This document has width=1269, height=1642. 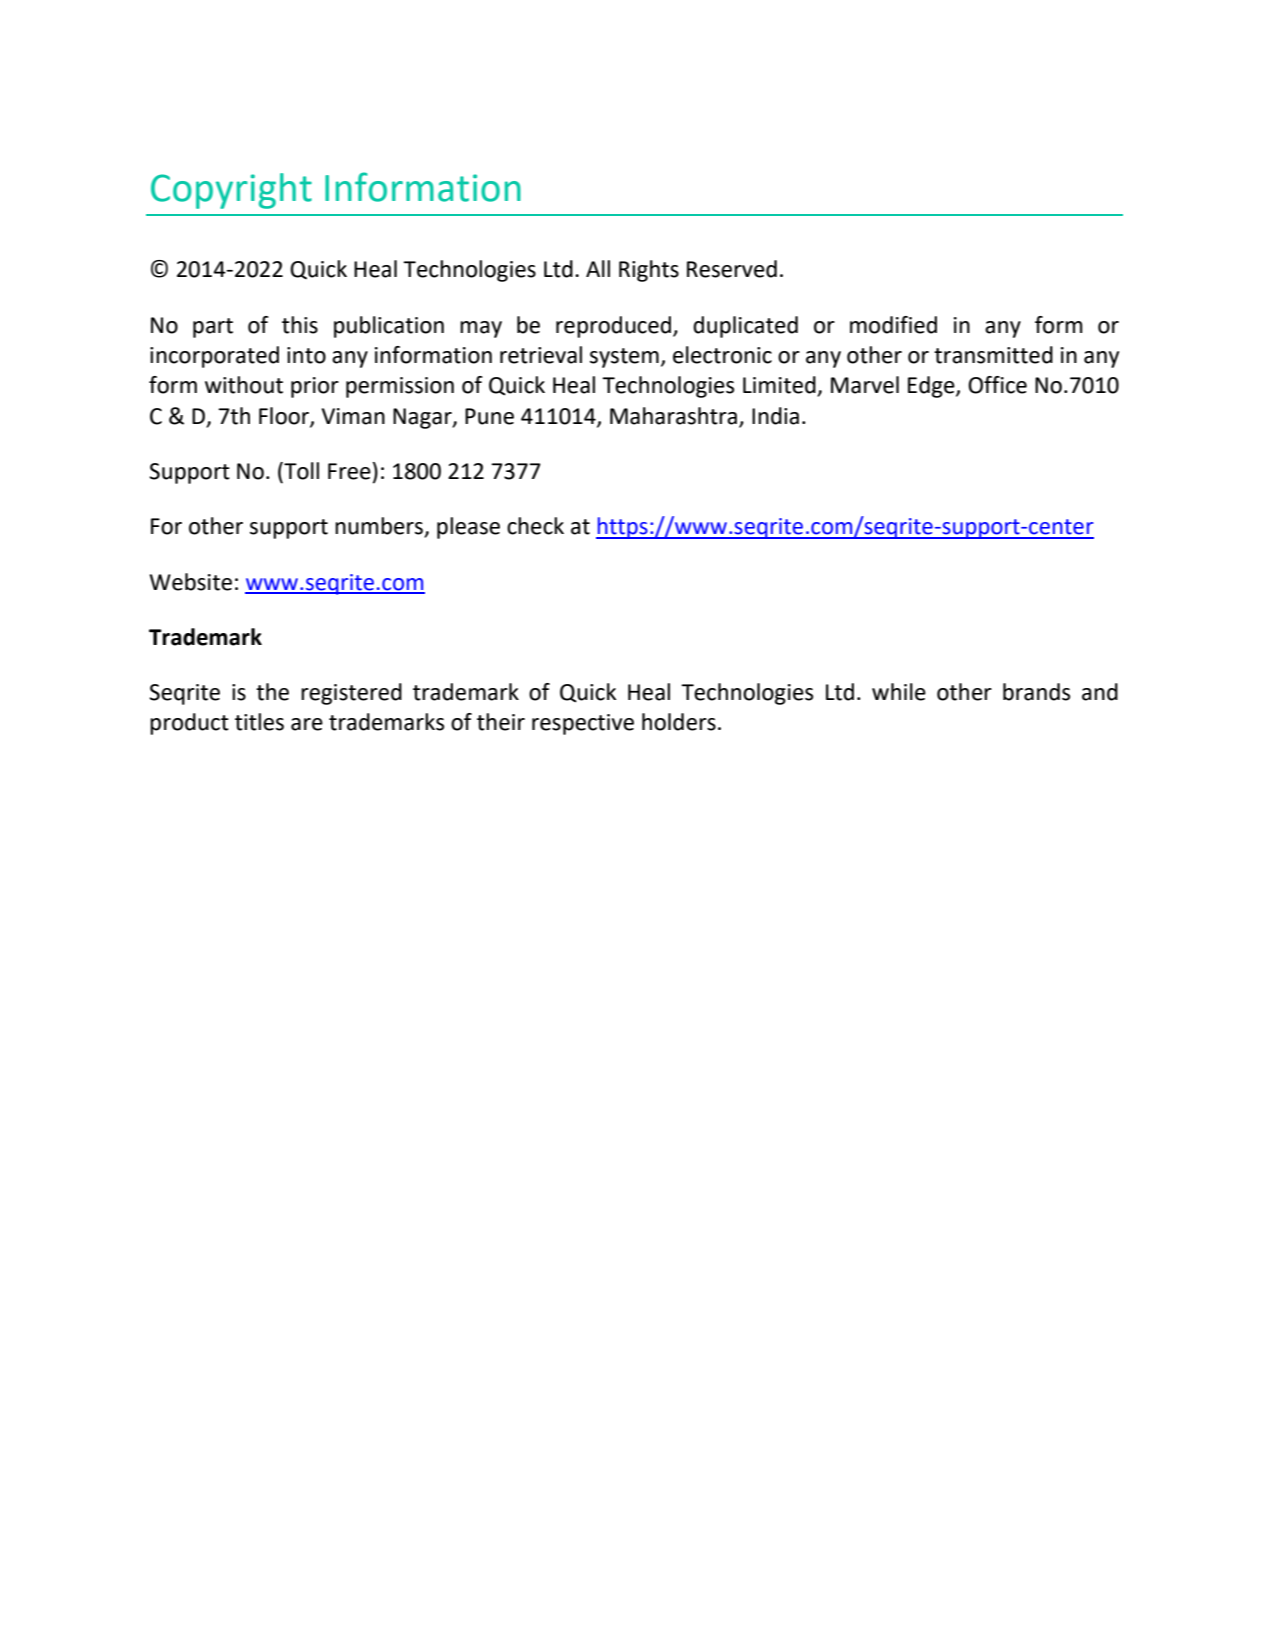 I want to click on while, so click(x=899, y=692).
